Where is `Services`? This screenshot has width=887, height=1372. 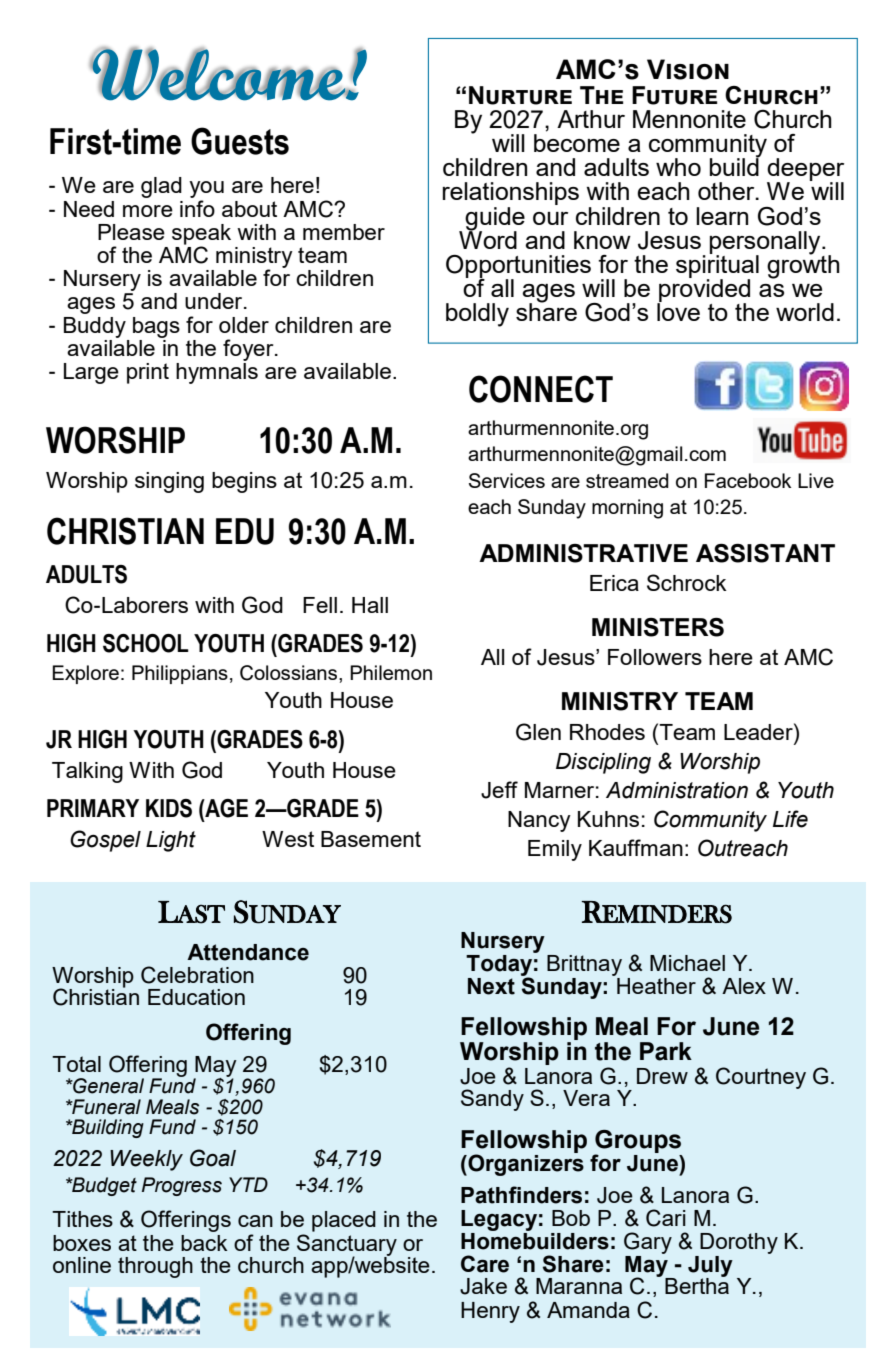
Services is located at coordinates (507, 480).
